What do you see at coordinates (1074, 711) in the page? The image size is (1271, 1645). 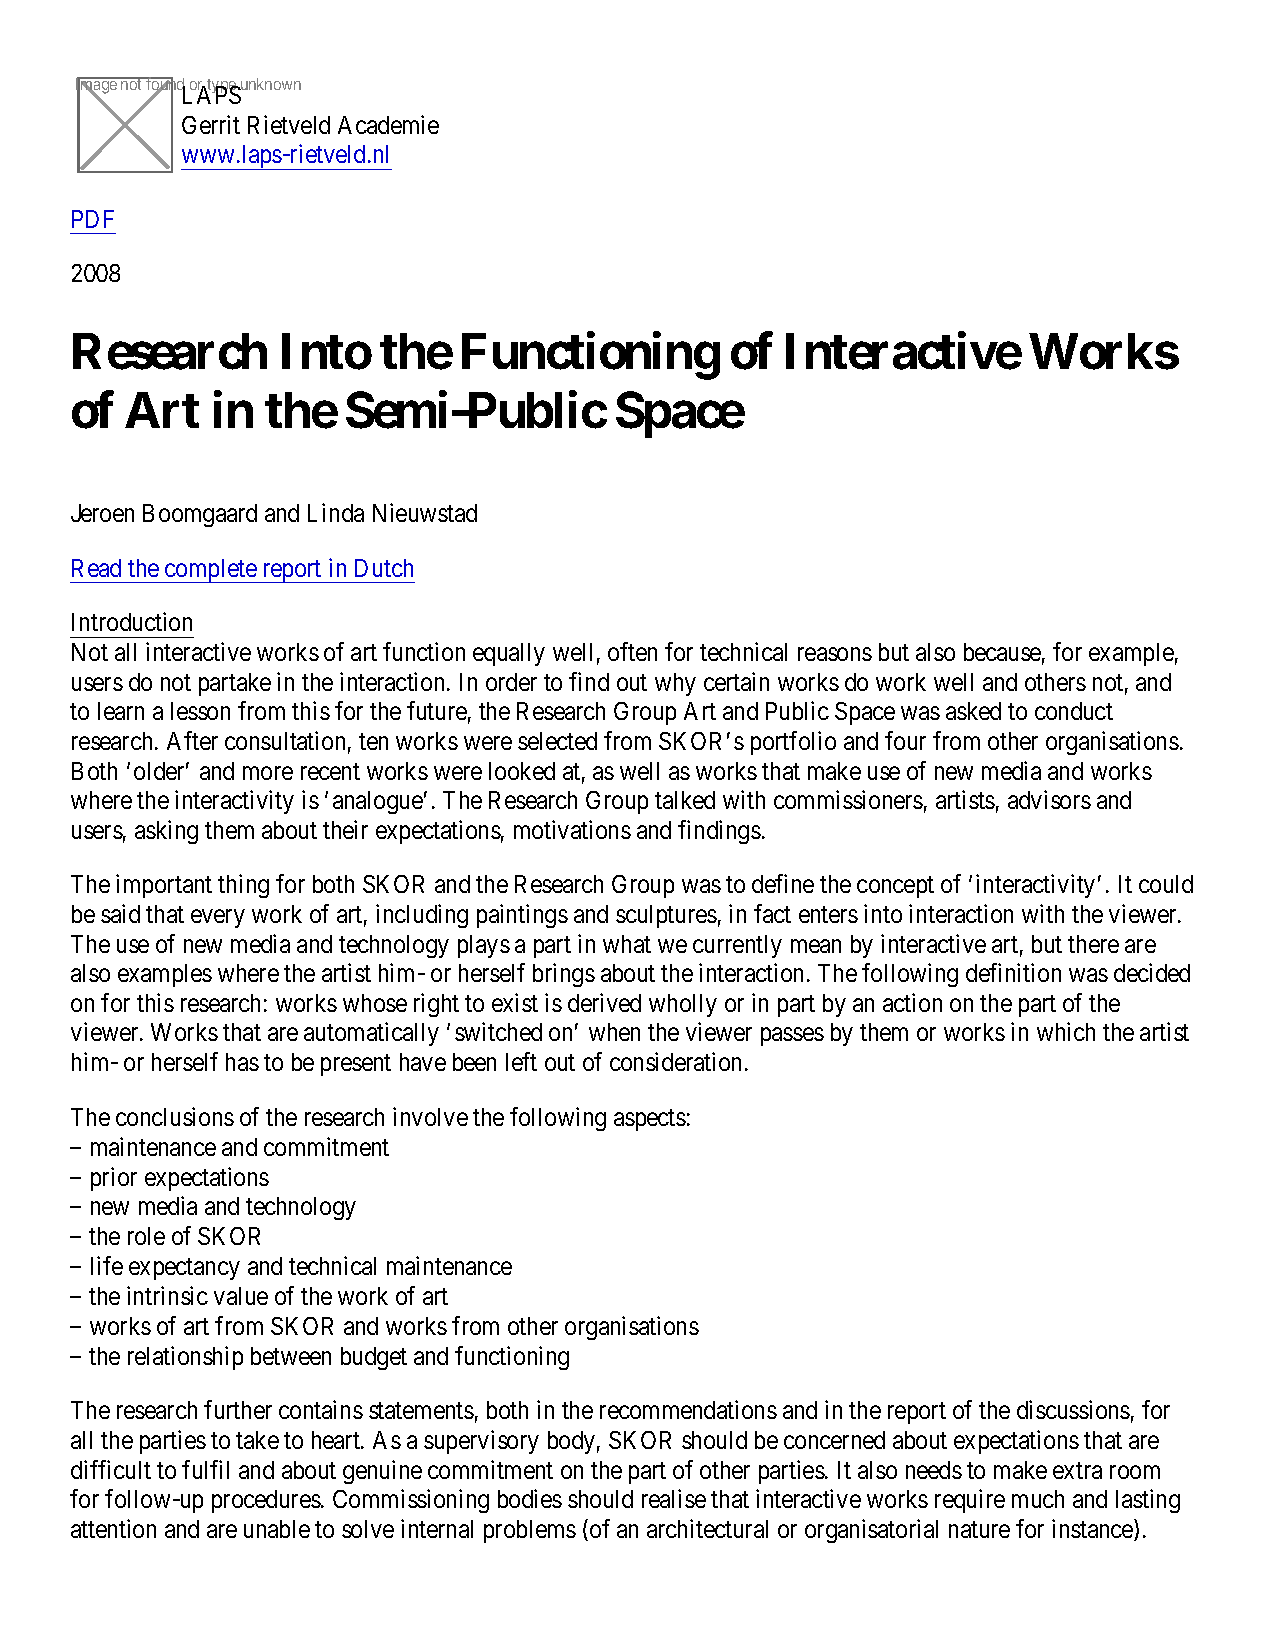 I see `conduct` at bounding box center [1074, 711].
